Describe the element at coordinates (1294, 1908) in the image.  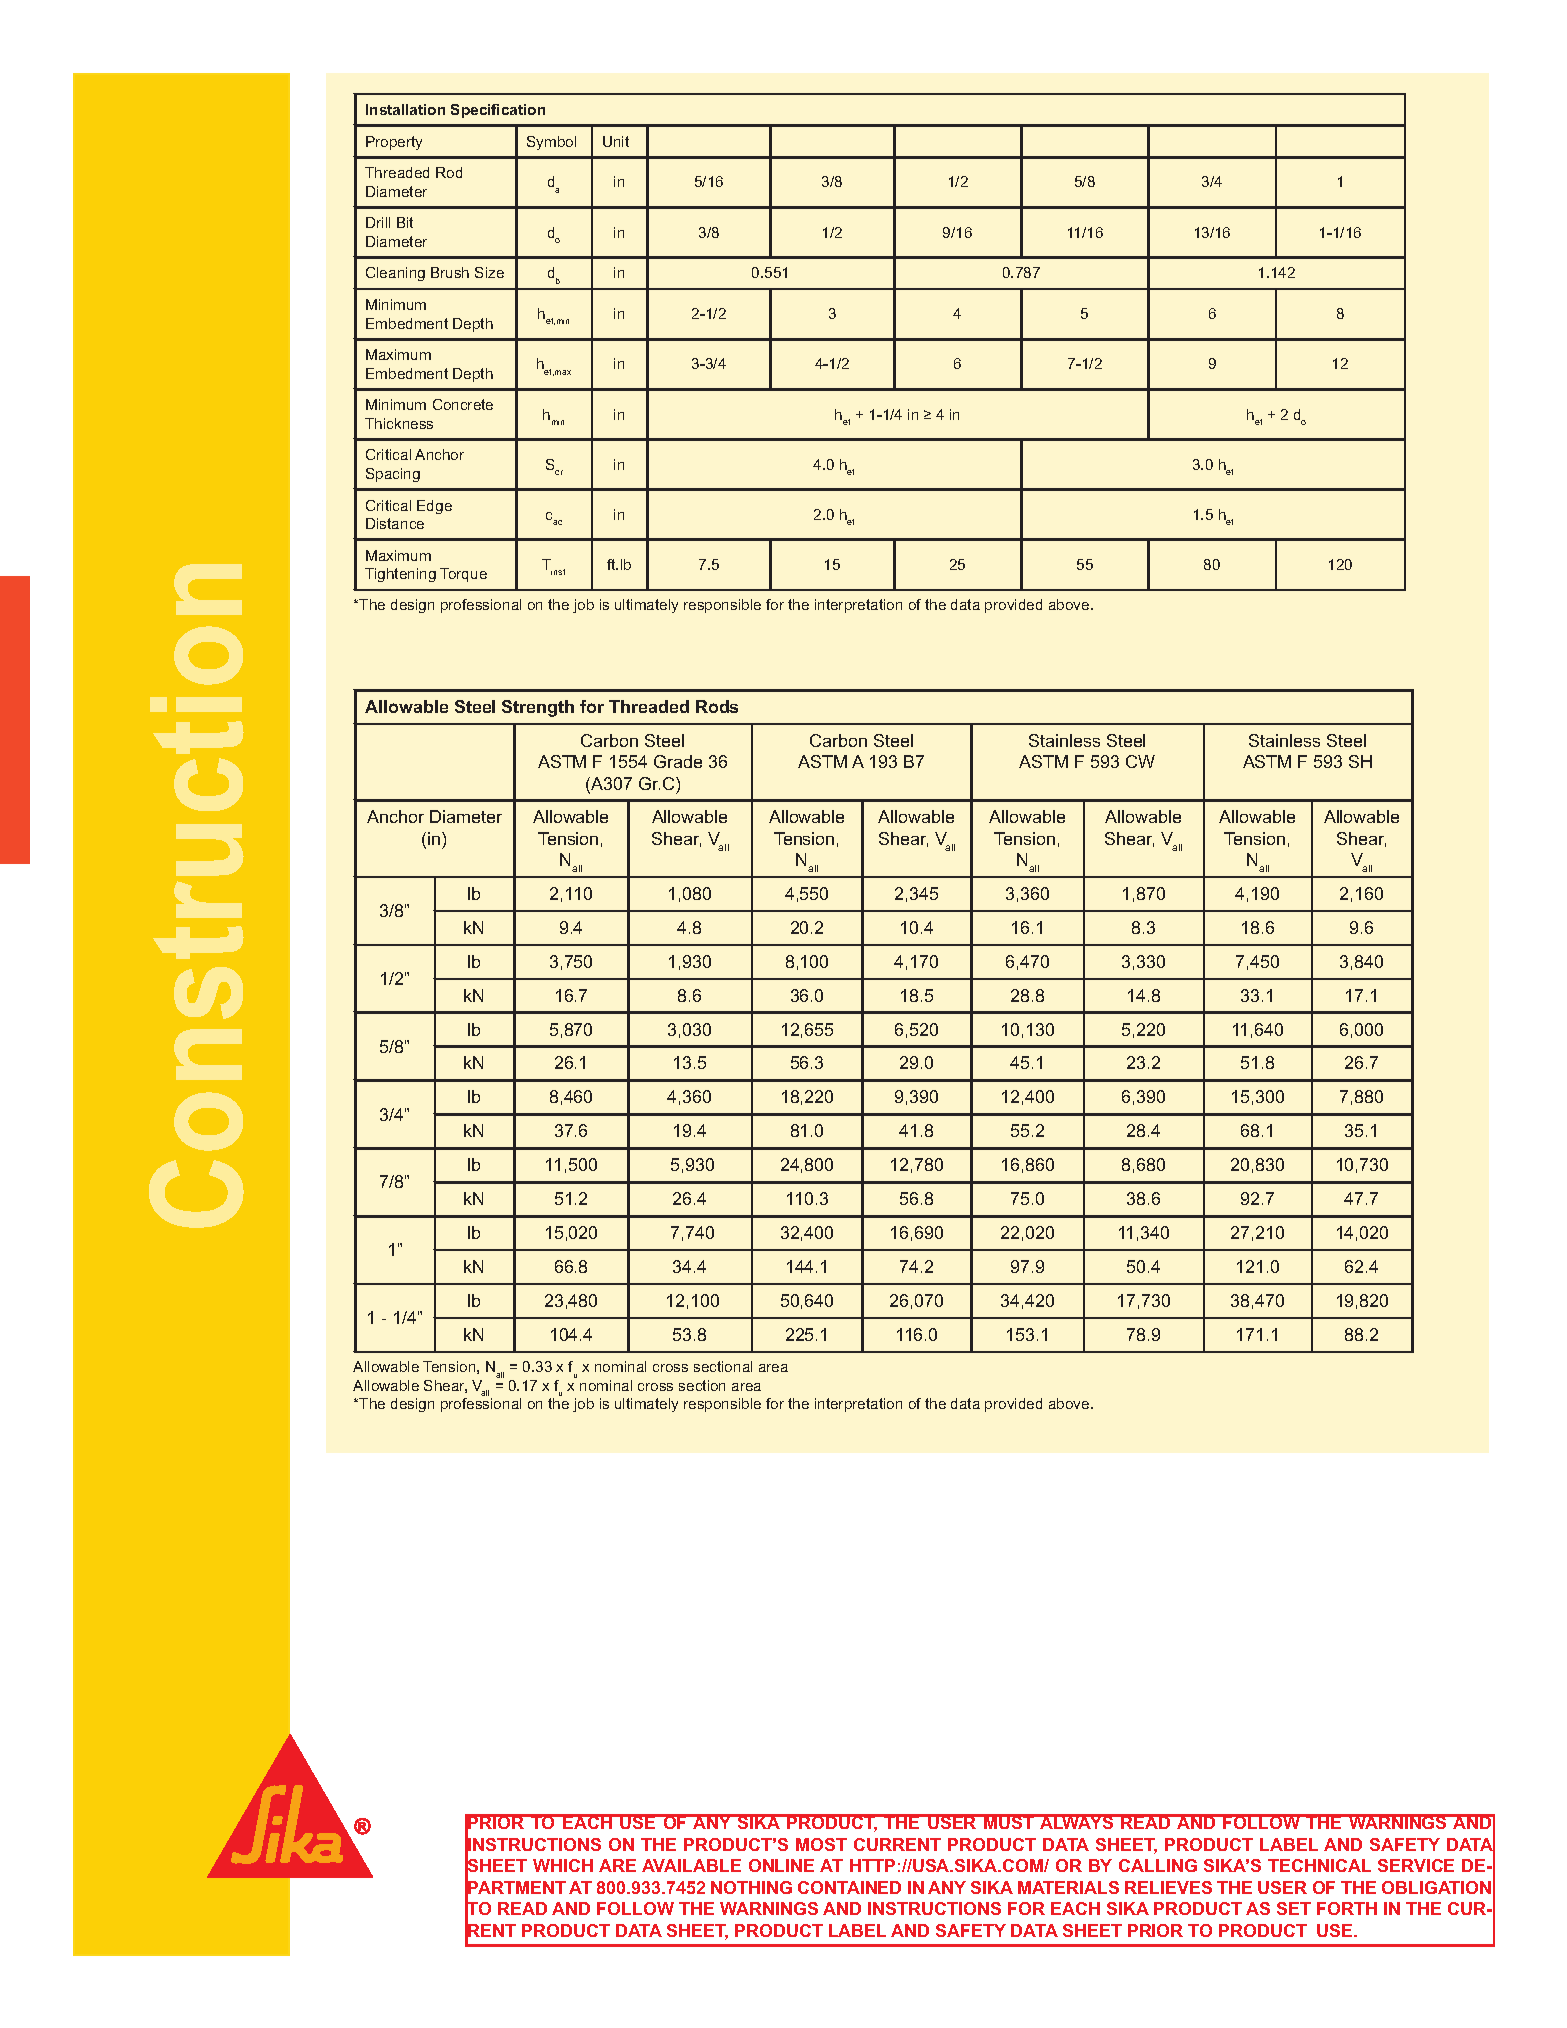
I see `SET` at that location.
